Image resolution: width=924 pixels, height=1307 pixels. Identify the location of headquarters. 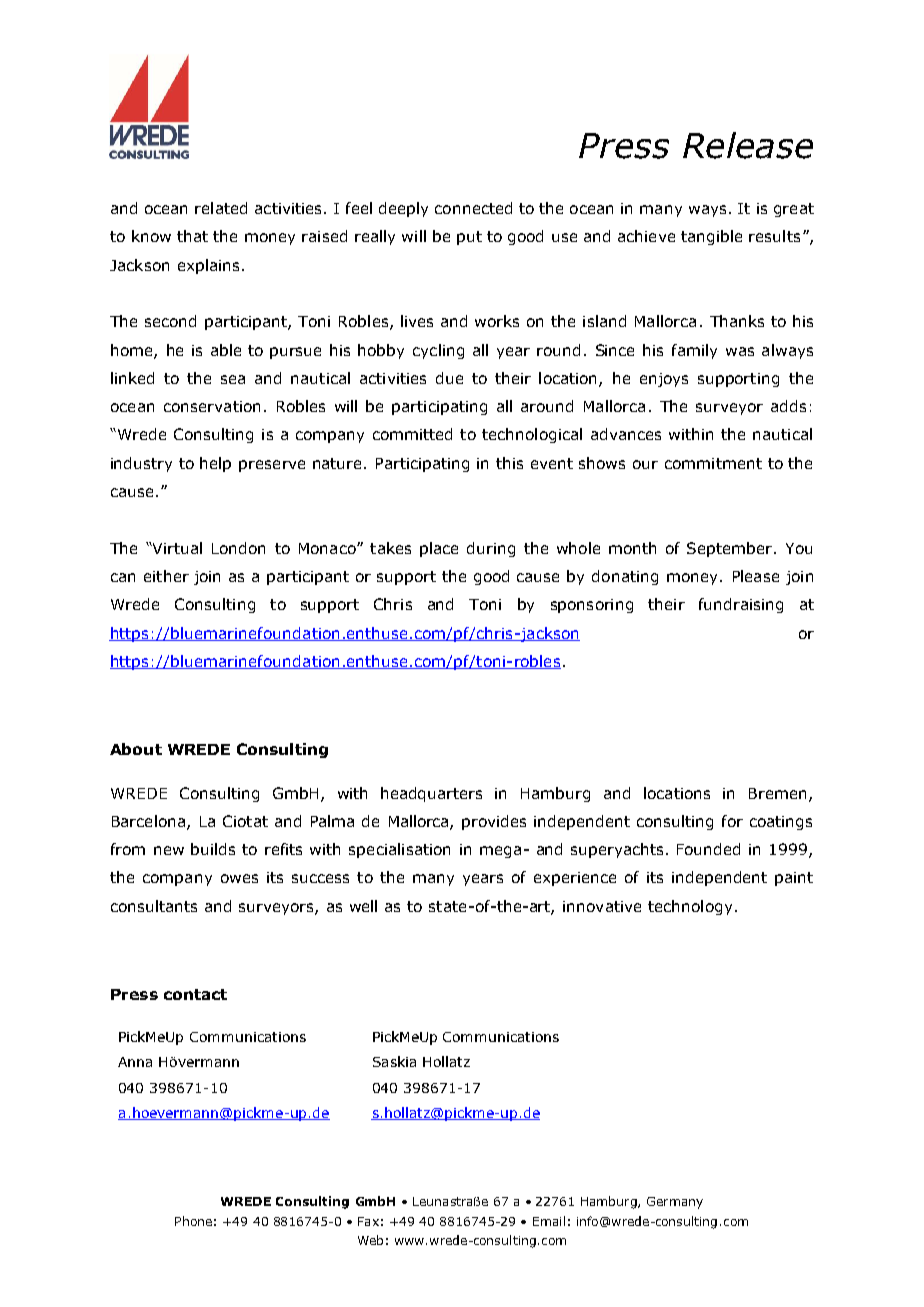
(431, 794).
